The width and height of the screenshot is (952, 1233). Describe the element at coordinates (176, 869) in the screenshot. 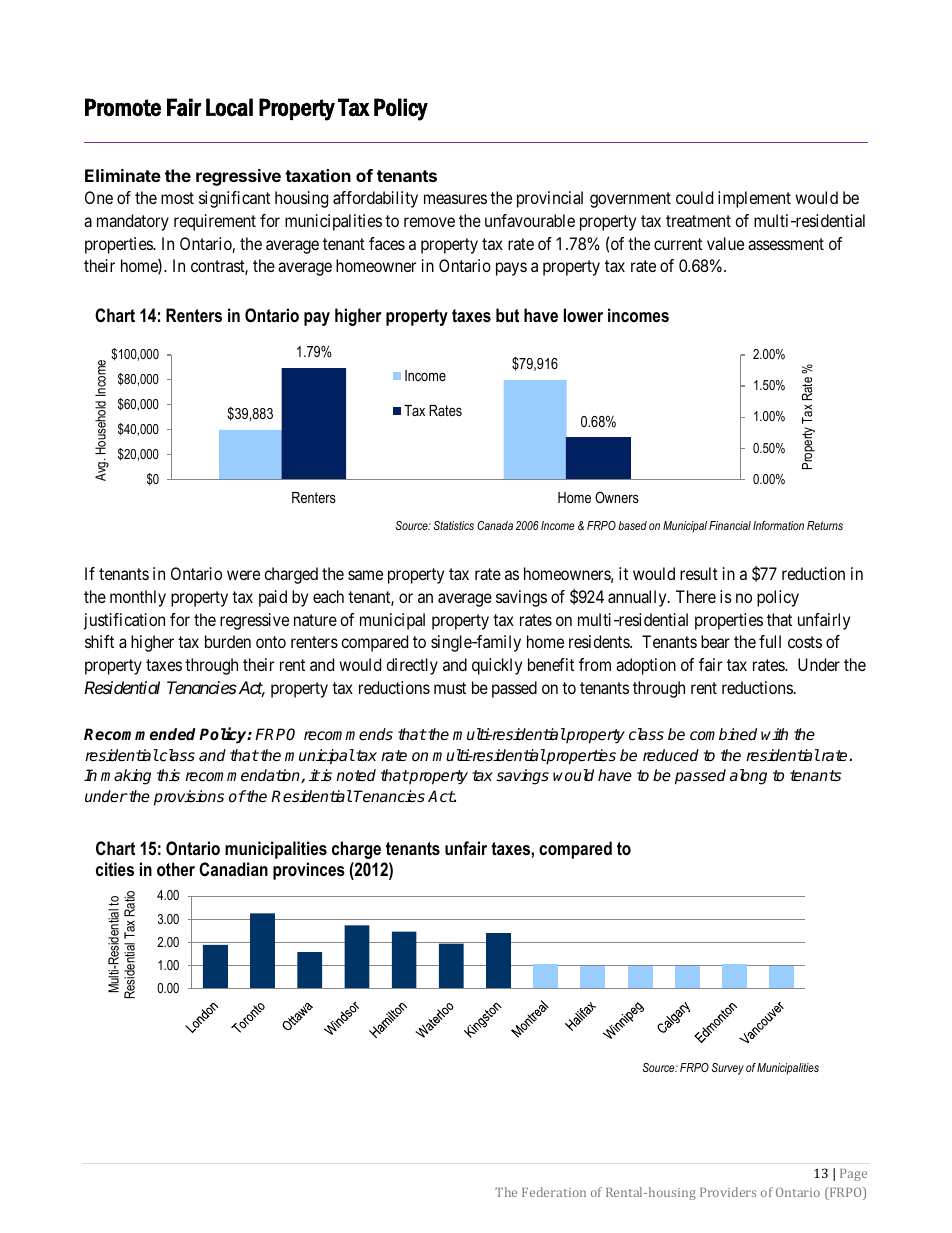

I see `other` at that location.
